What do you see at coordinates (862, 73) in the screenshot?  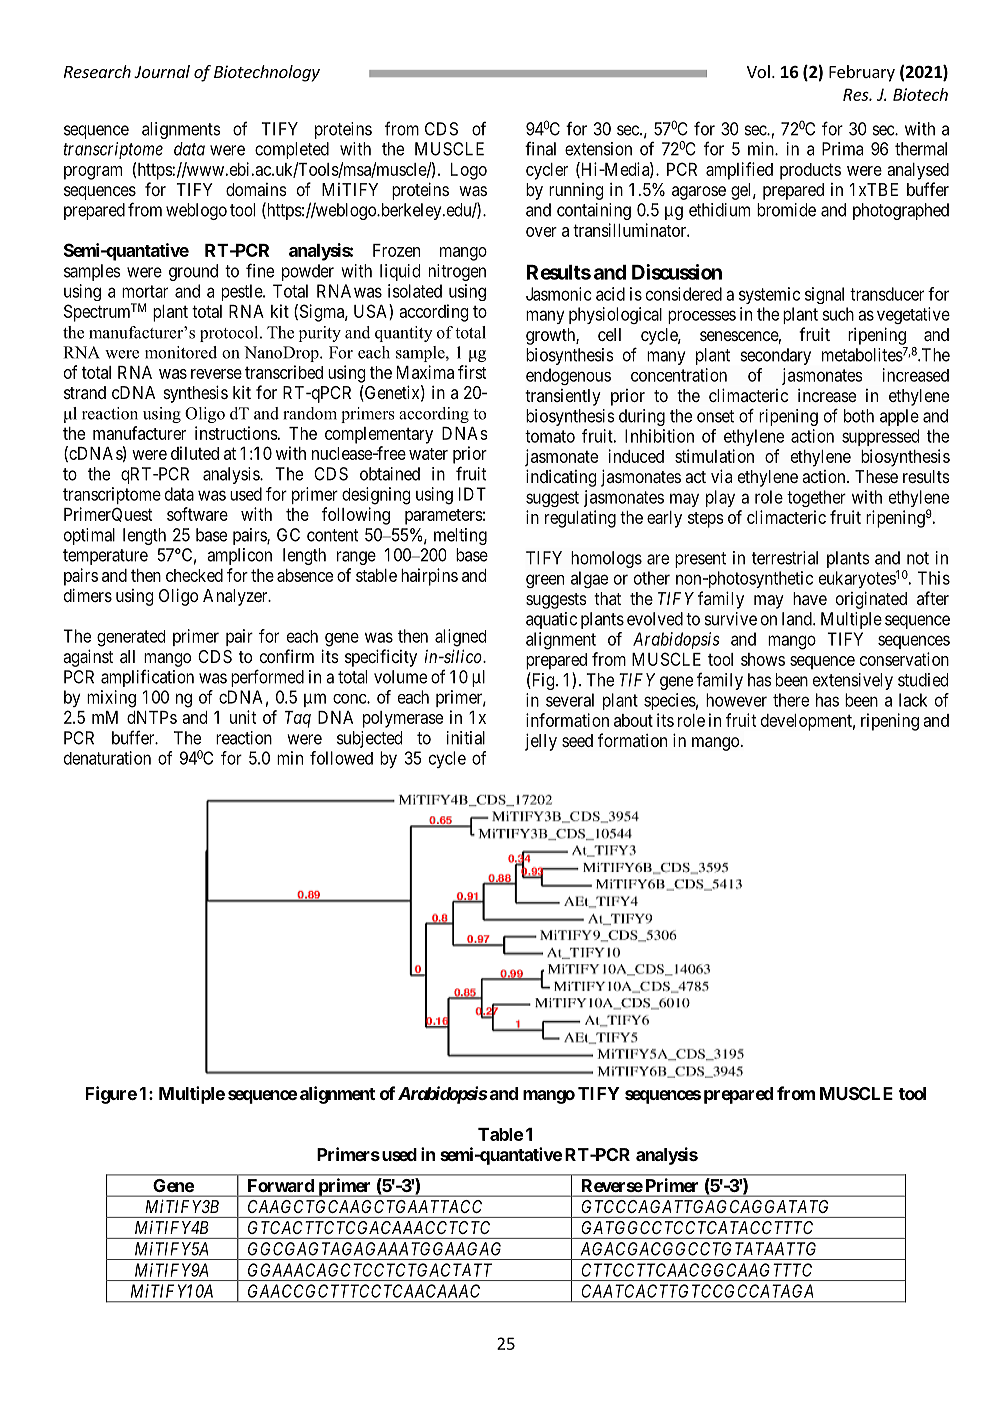 I see `February` at bounding box center [862, 73].
